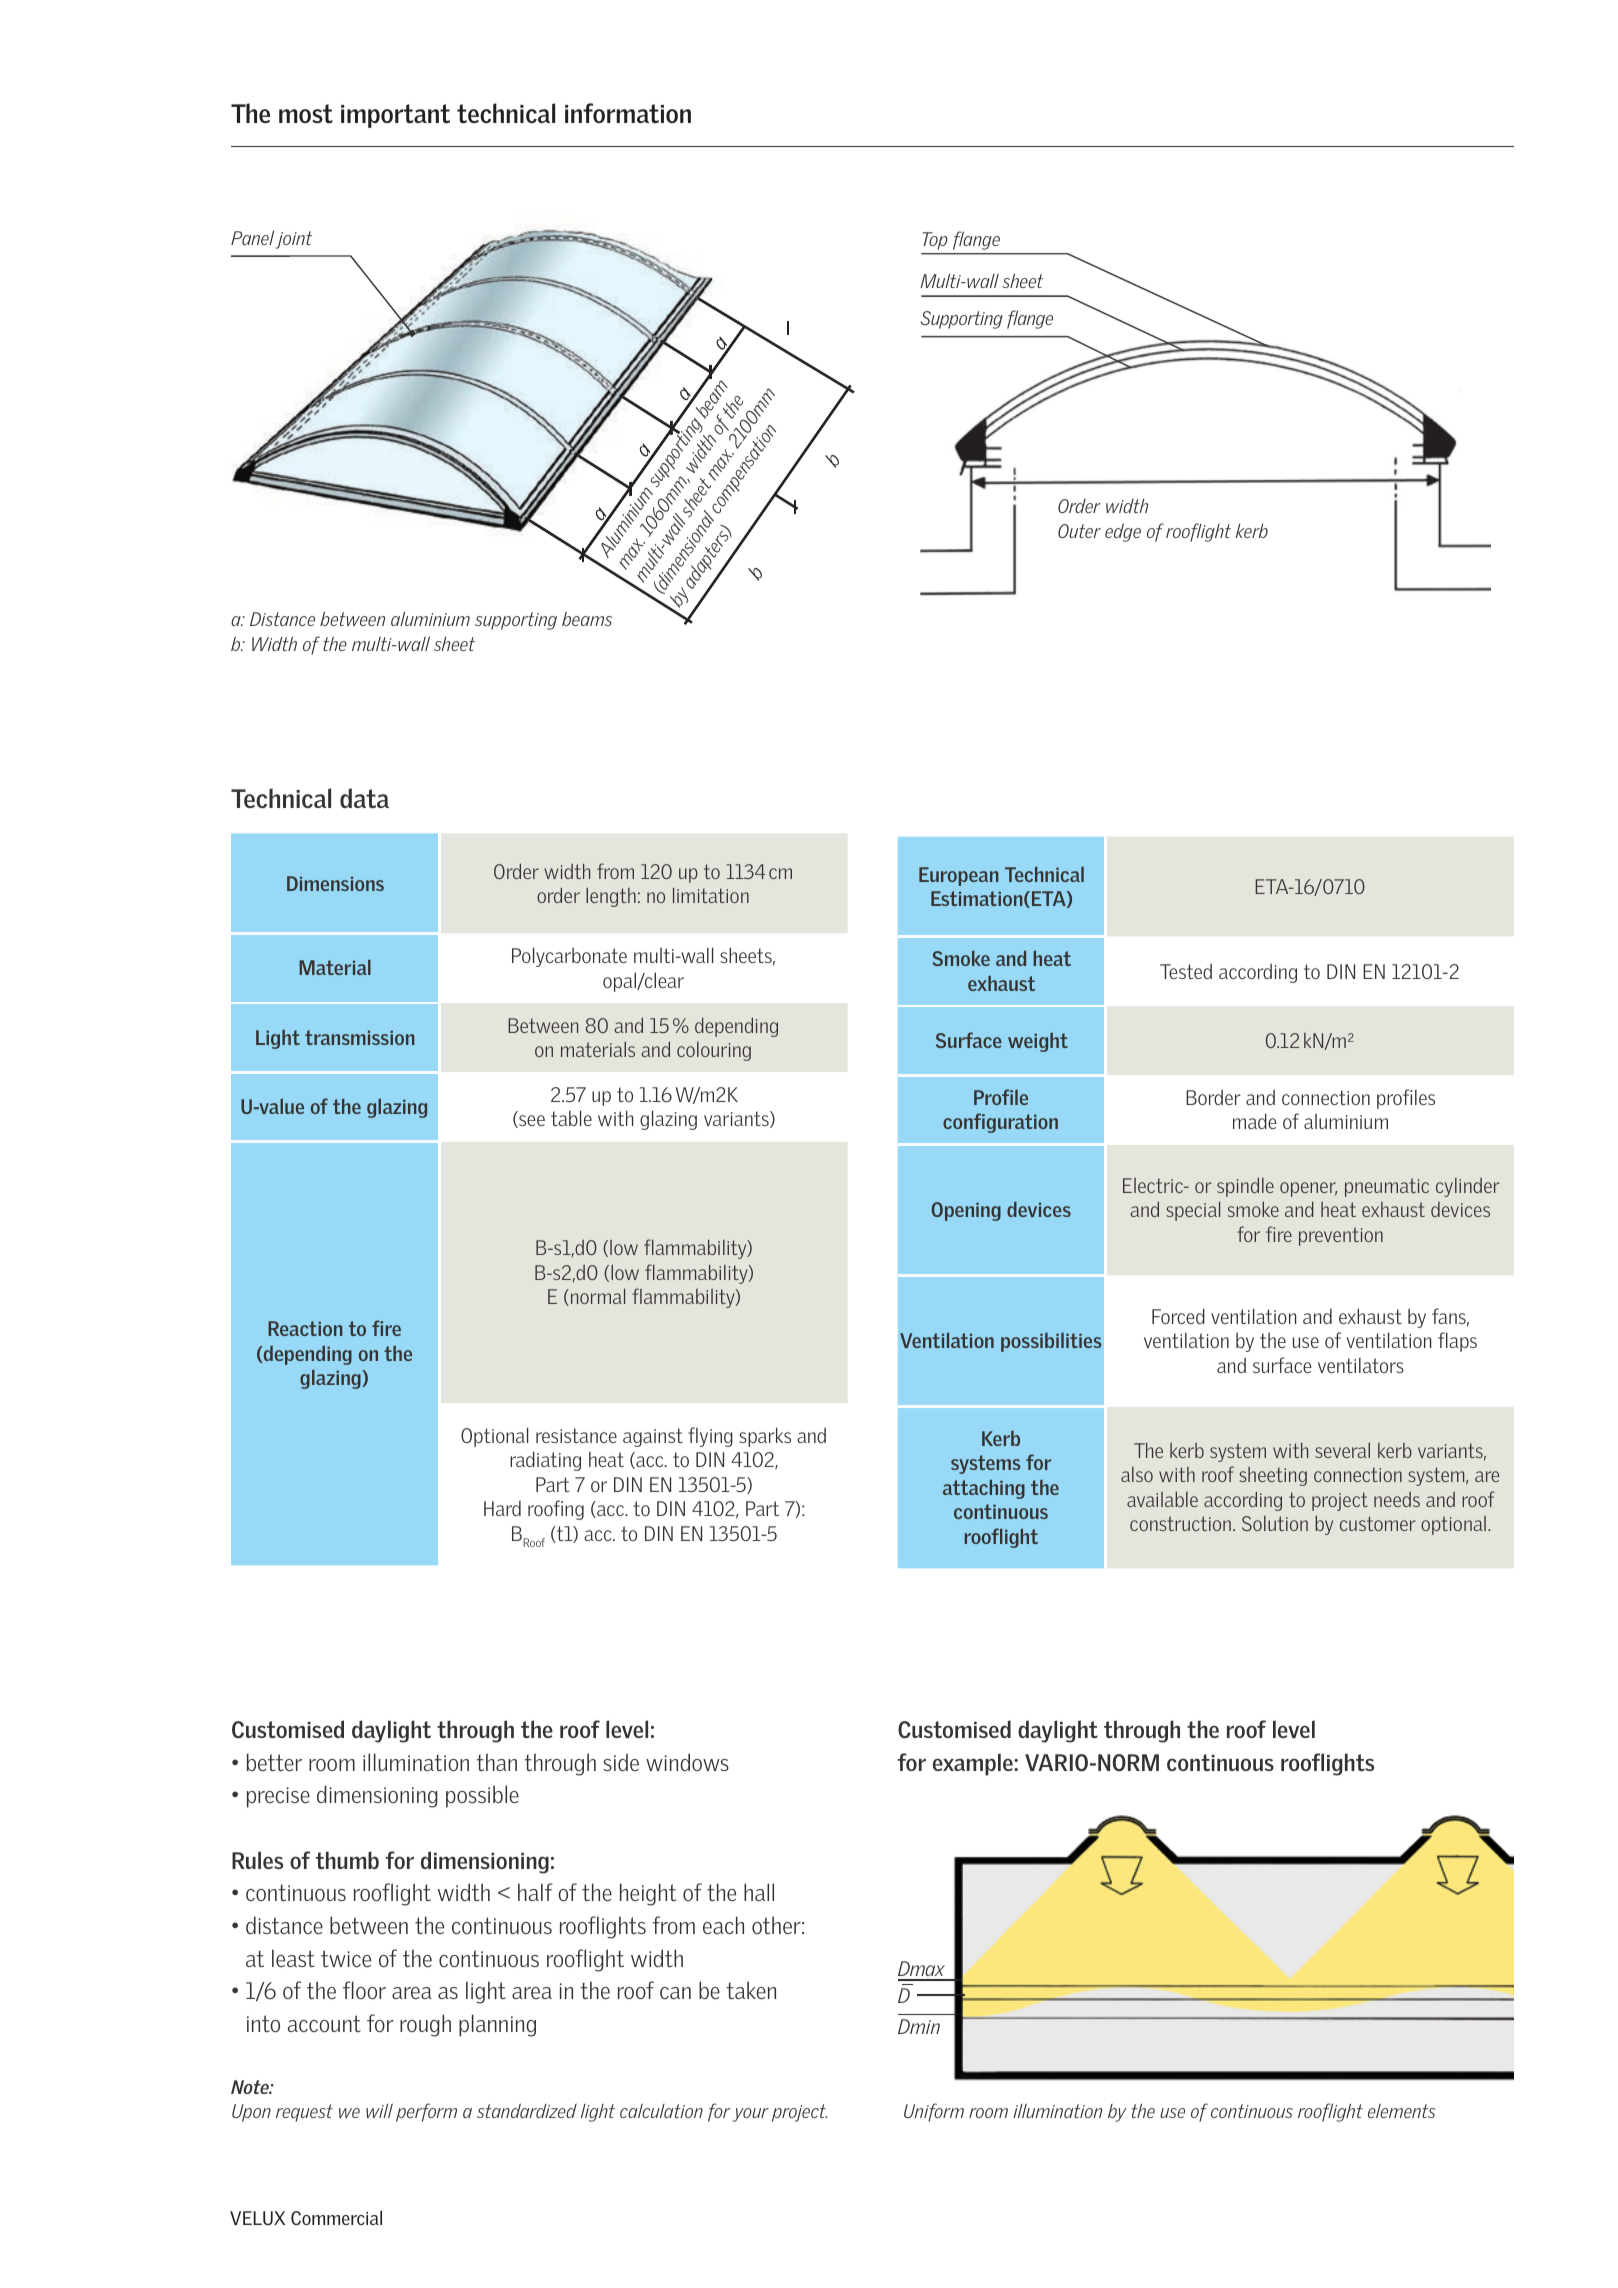 The width and height of the document is (1618, 2288). I want to click on sparks, so click(765, 1437).
